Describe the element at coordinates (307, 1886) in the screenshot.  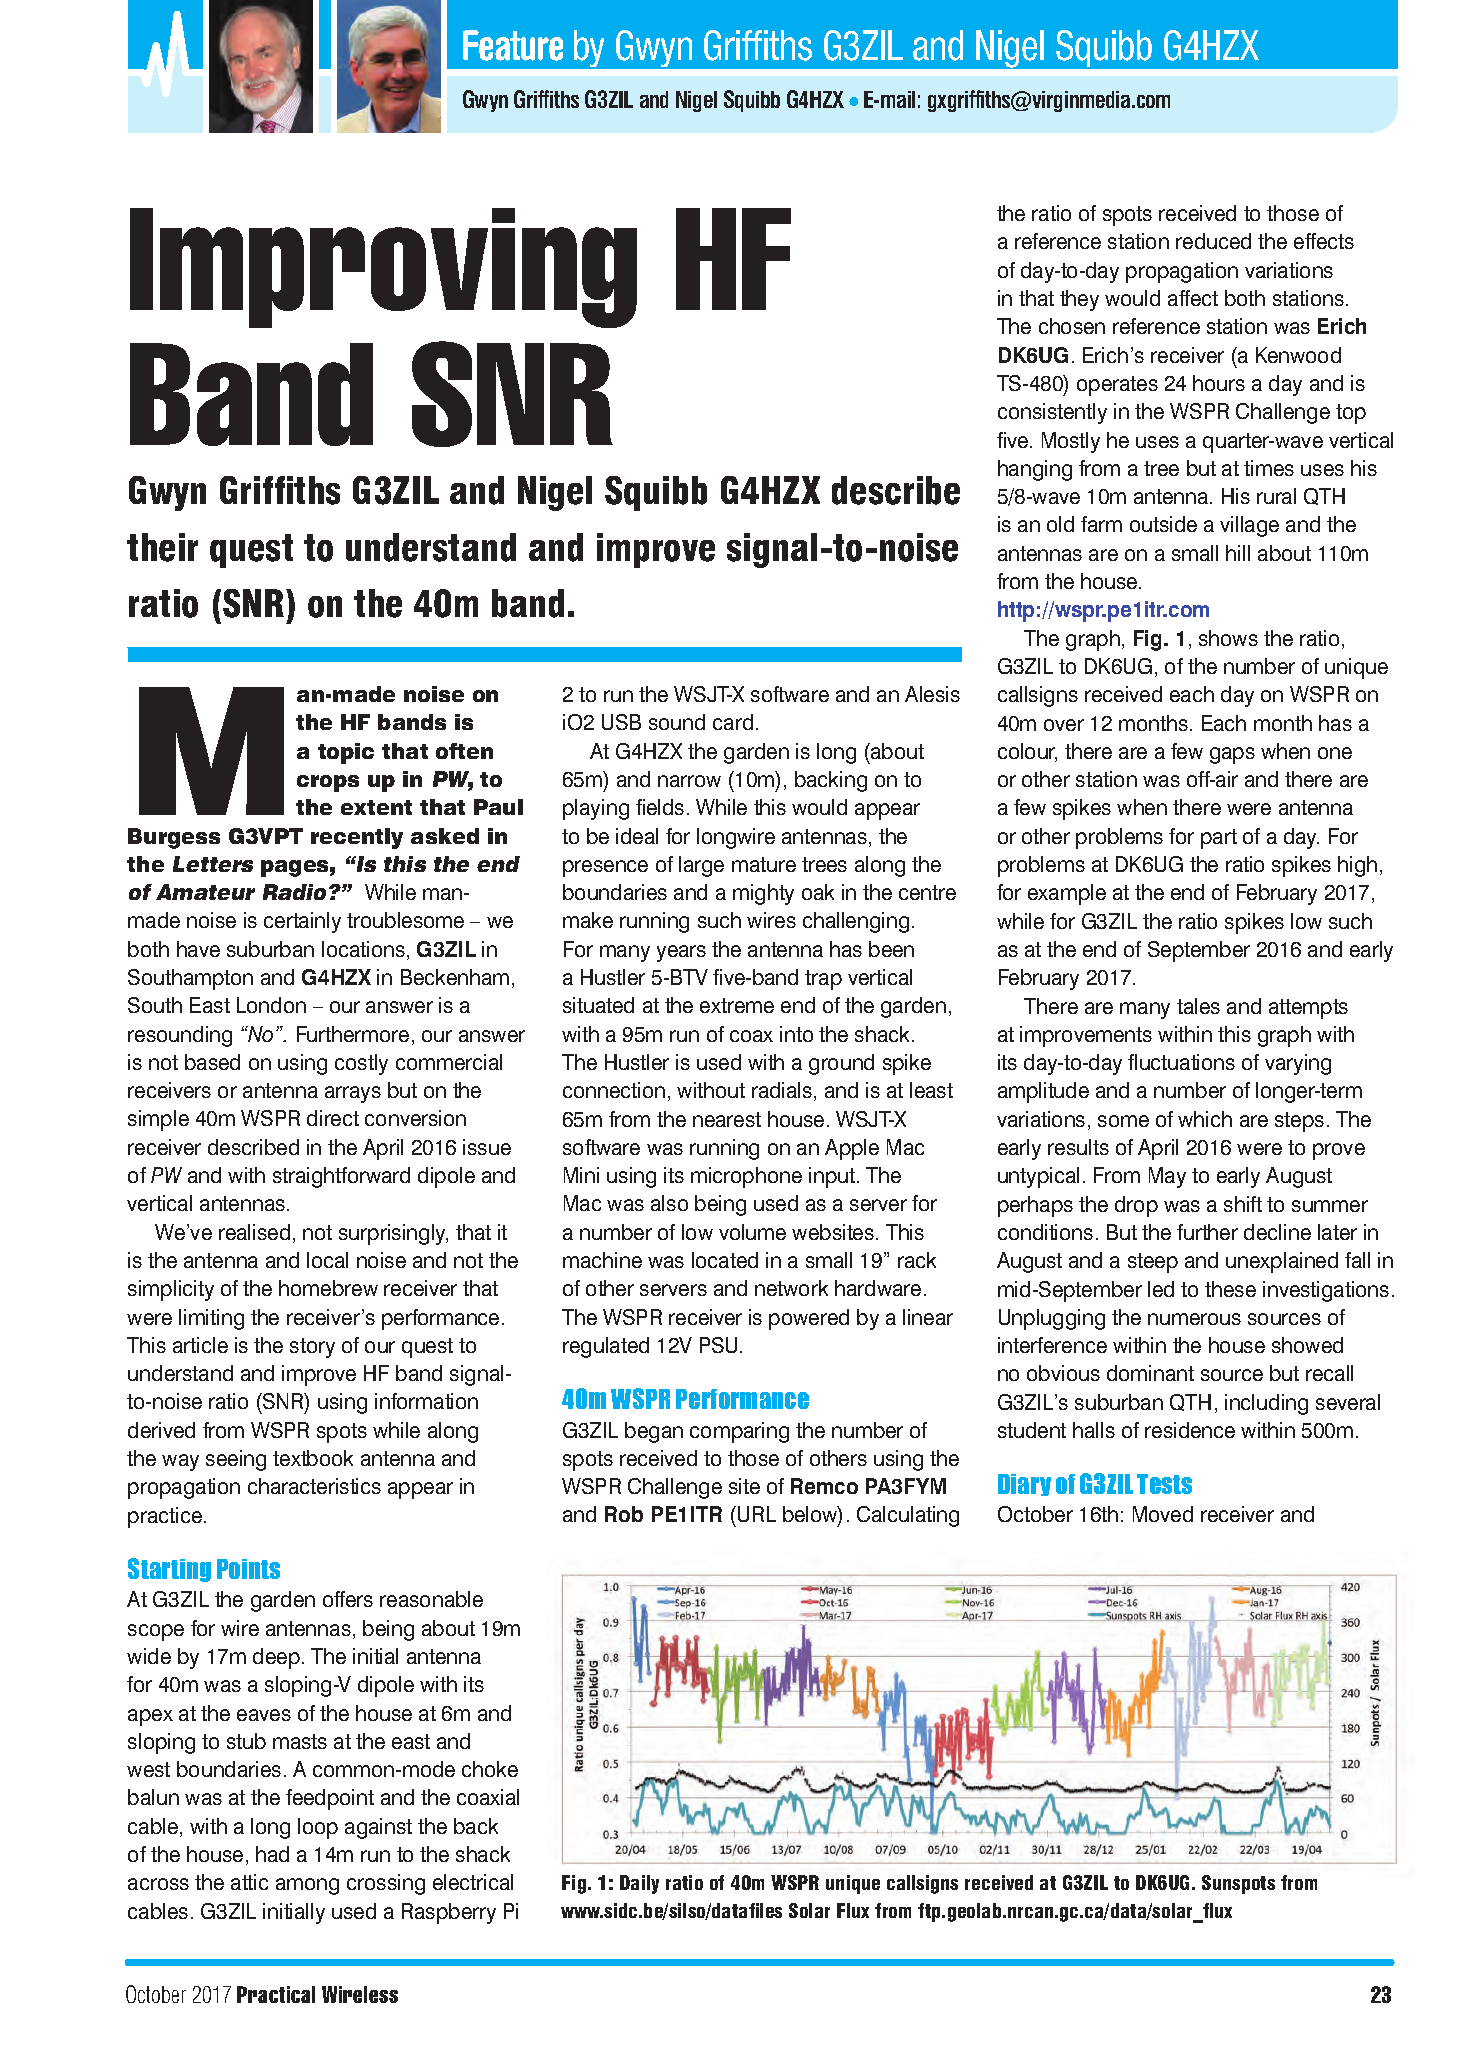
I see `among` at that location.
